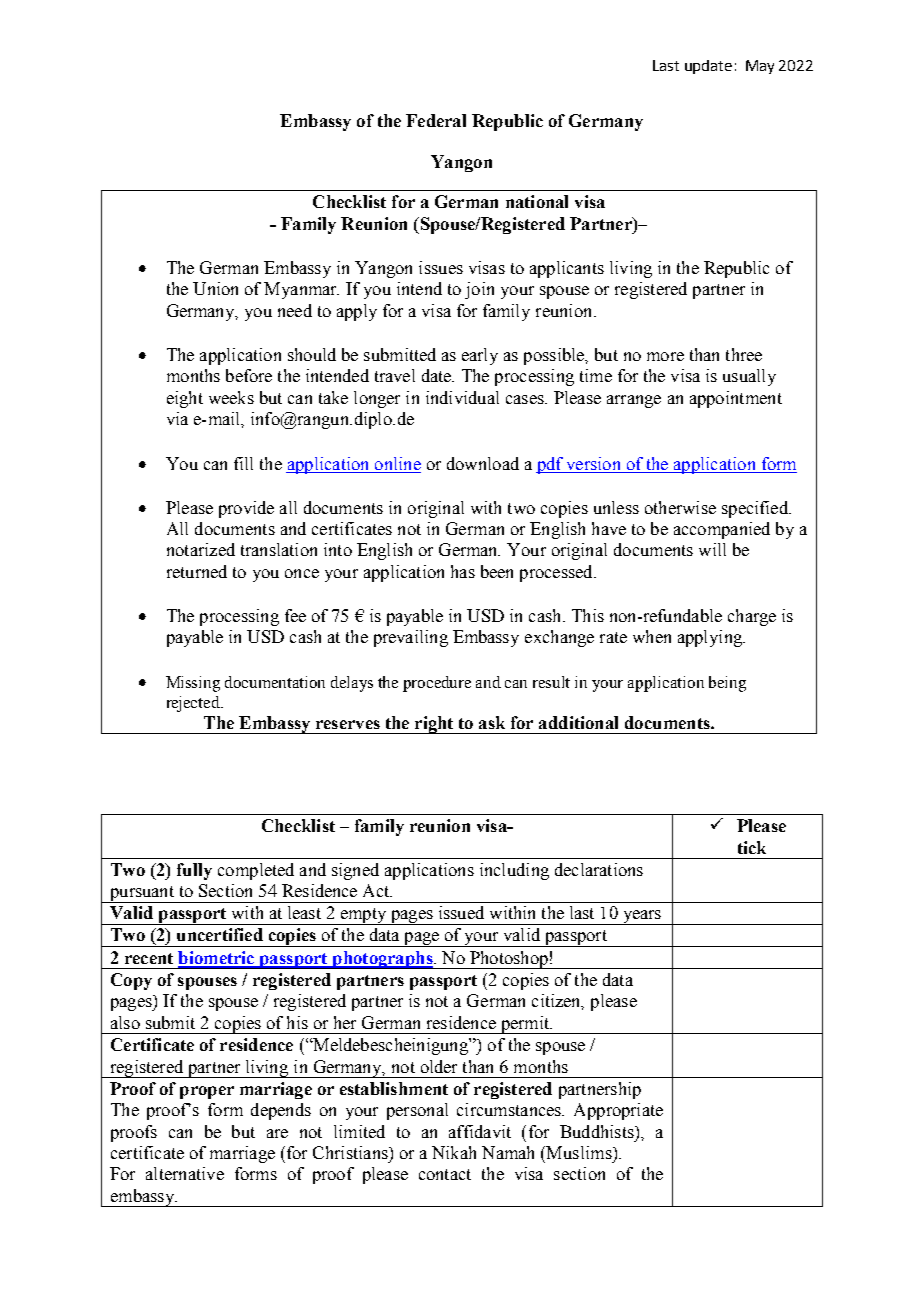 The image size is (924, 1308). What do you see at coordinates (680, 507) in the screenshot?
I see `otherwise` at bounding box center [680, 507].
